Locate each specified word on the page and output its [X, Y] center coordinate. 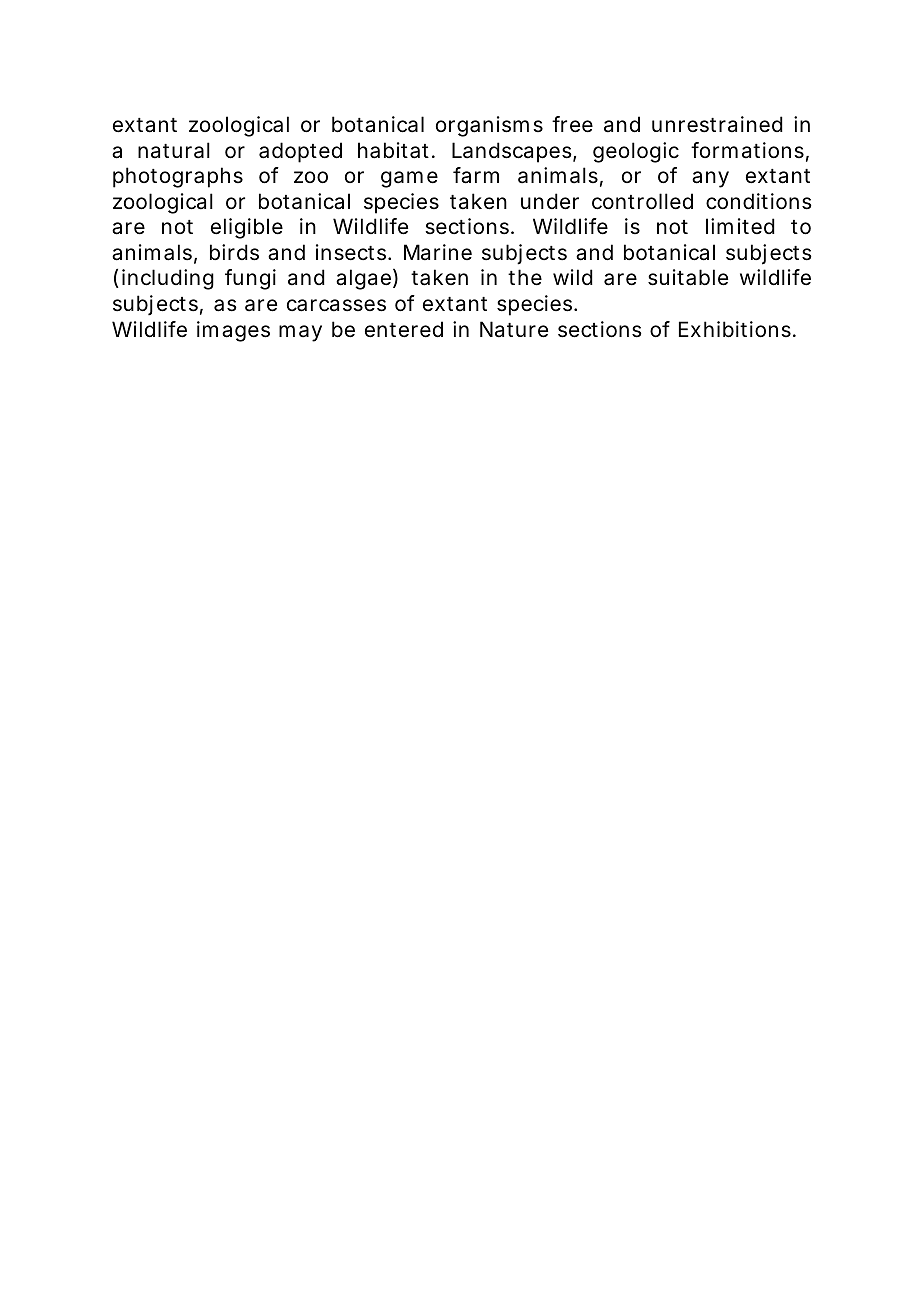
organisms [489, 126]
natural [174, 150]
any [710, 179]
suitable [688, 277]
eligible [247, 228]
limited [740, 226]
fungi [250, 279]
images [233, 331]
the [525, 277]
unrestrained [717, 124]
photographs [178, 177]
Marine [438, 252]
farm [476, 175]
